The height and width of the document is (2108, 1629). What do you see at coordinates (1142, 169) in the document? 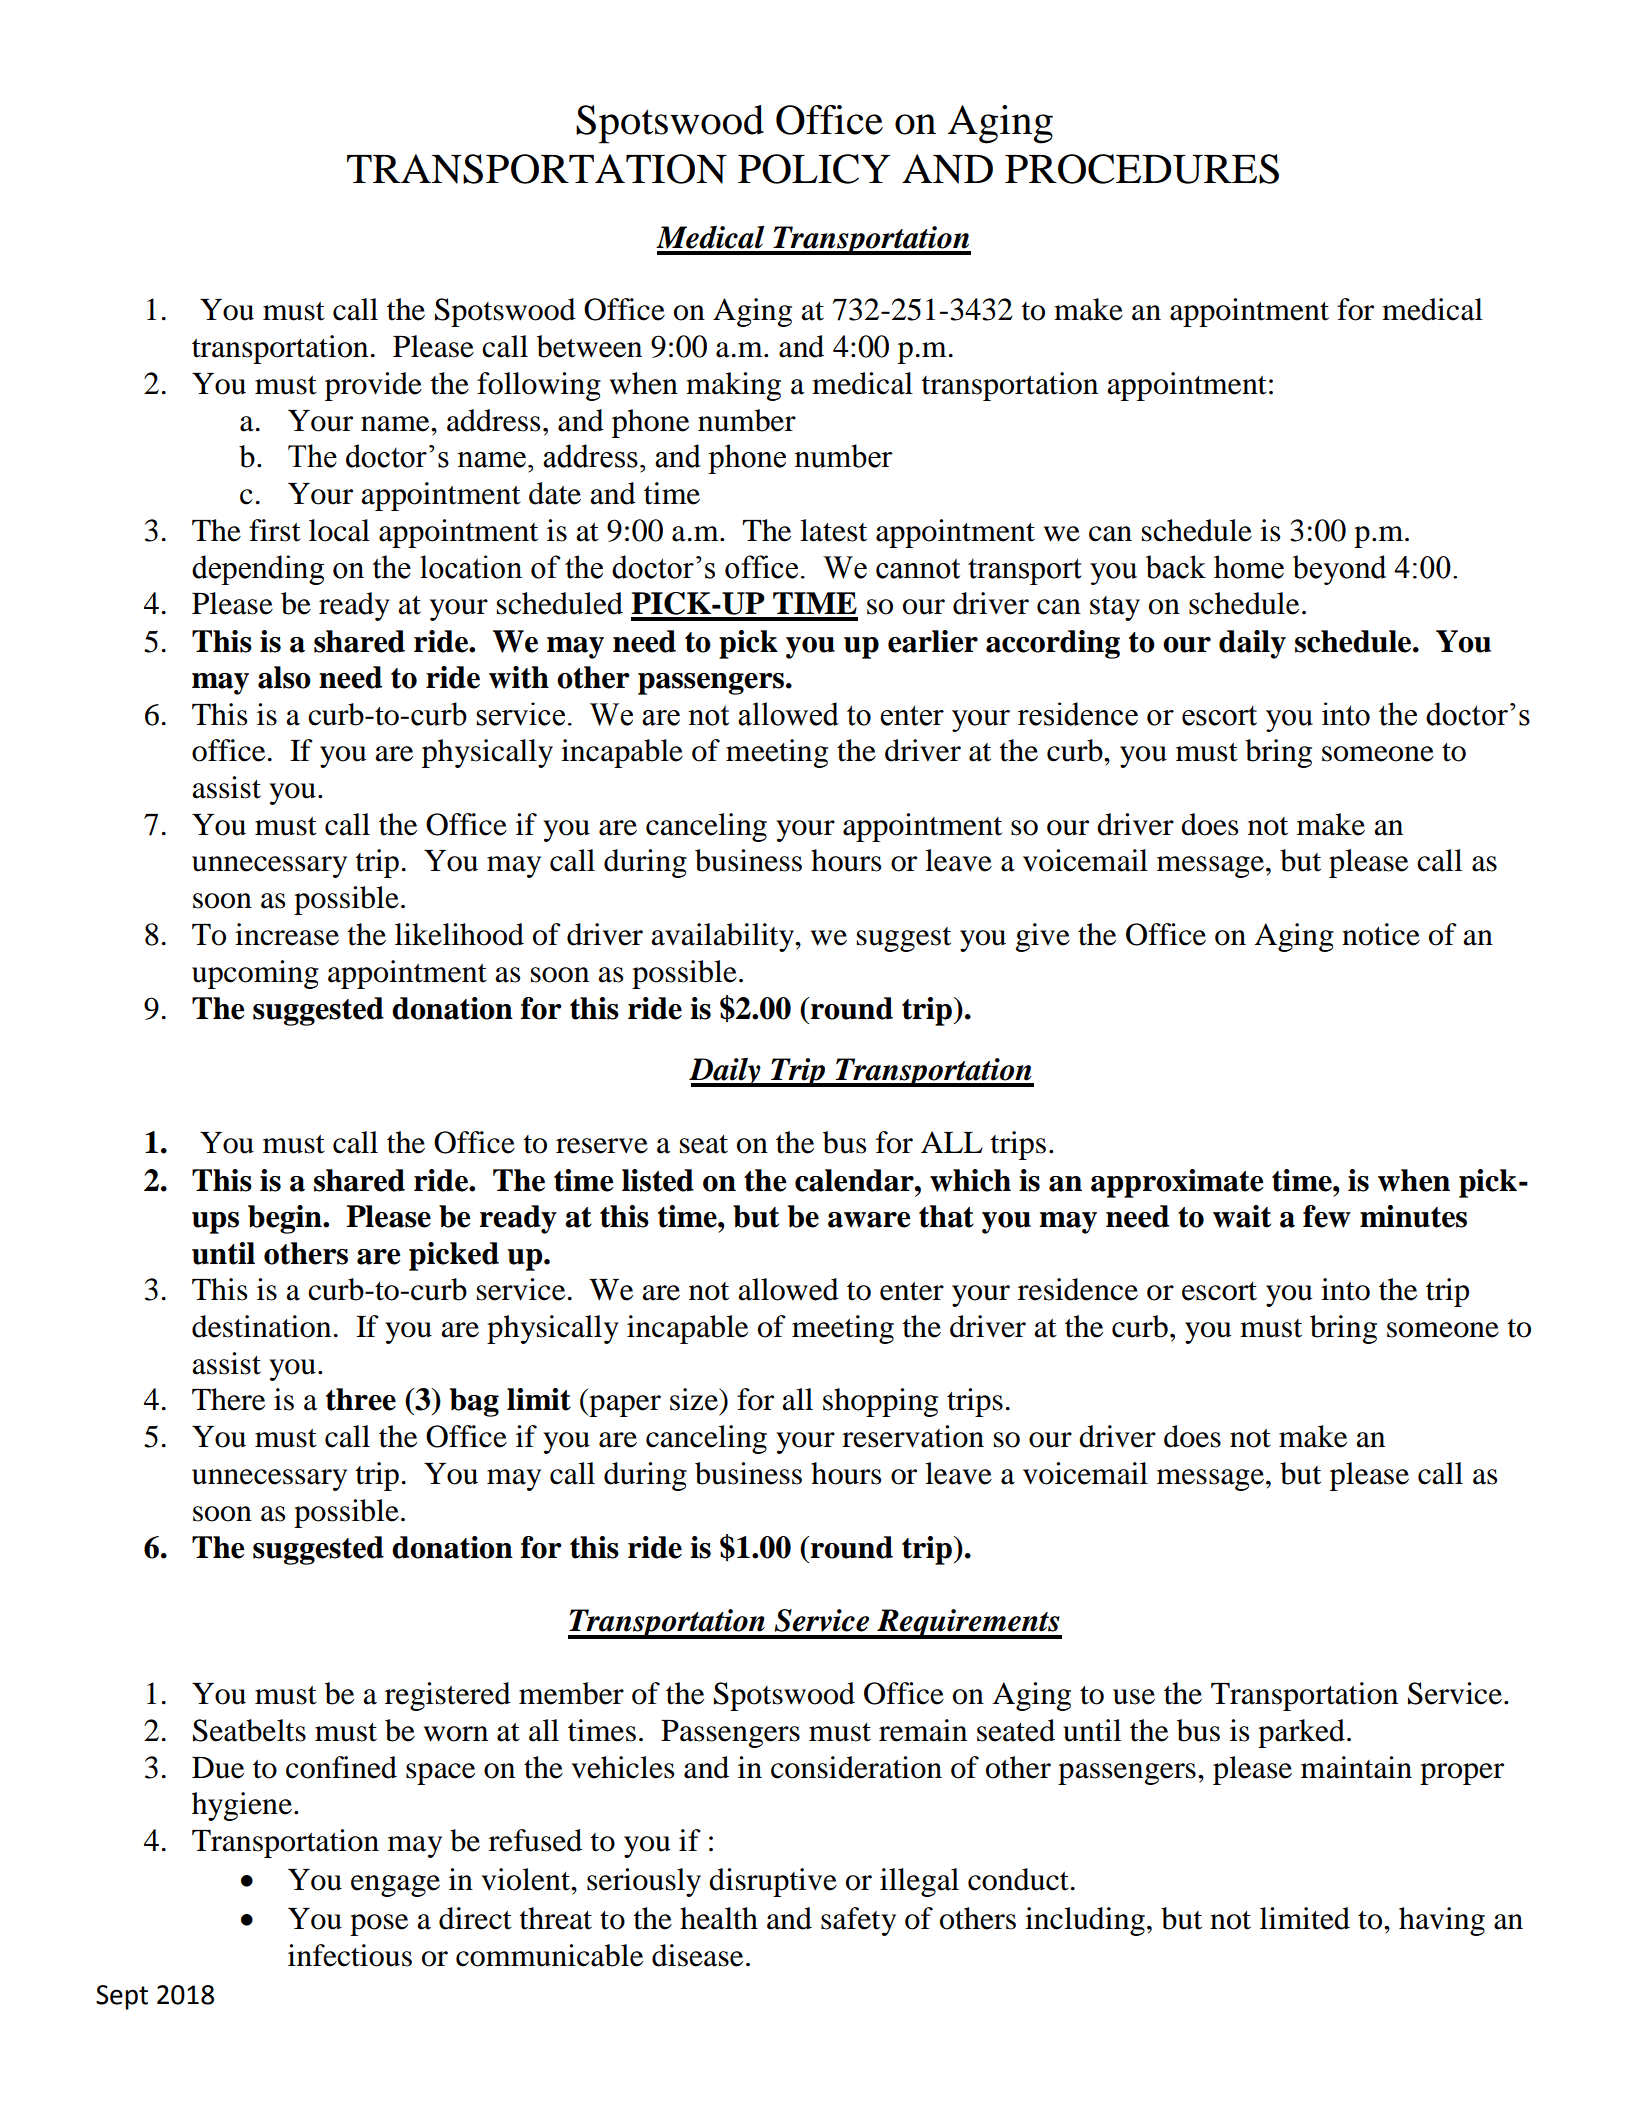
I see `PROCEDURES` at bounding box center [1142, 169].
